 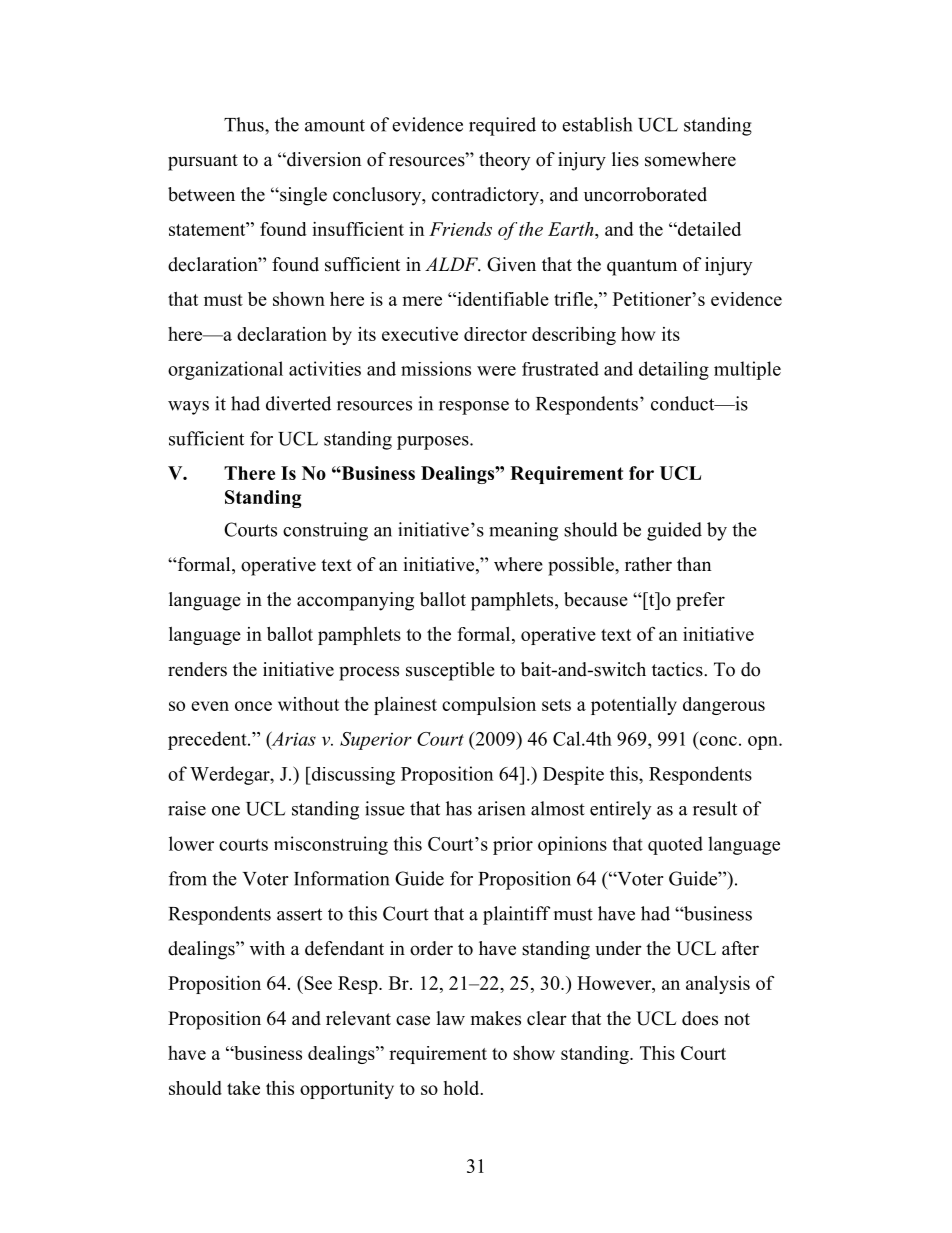 What do you see at coordinates (245, 124) in the screenshot?
I see `Thus` at bounding box center [245, 124].
